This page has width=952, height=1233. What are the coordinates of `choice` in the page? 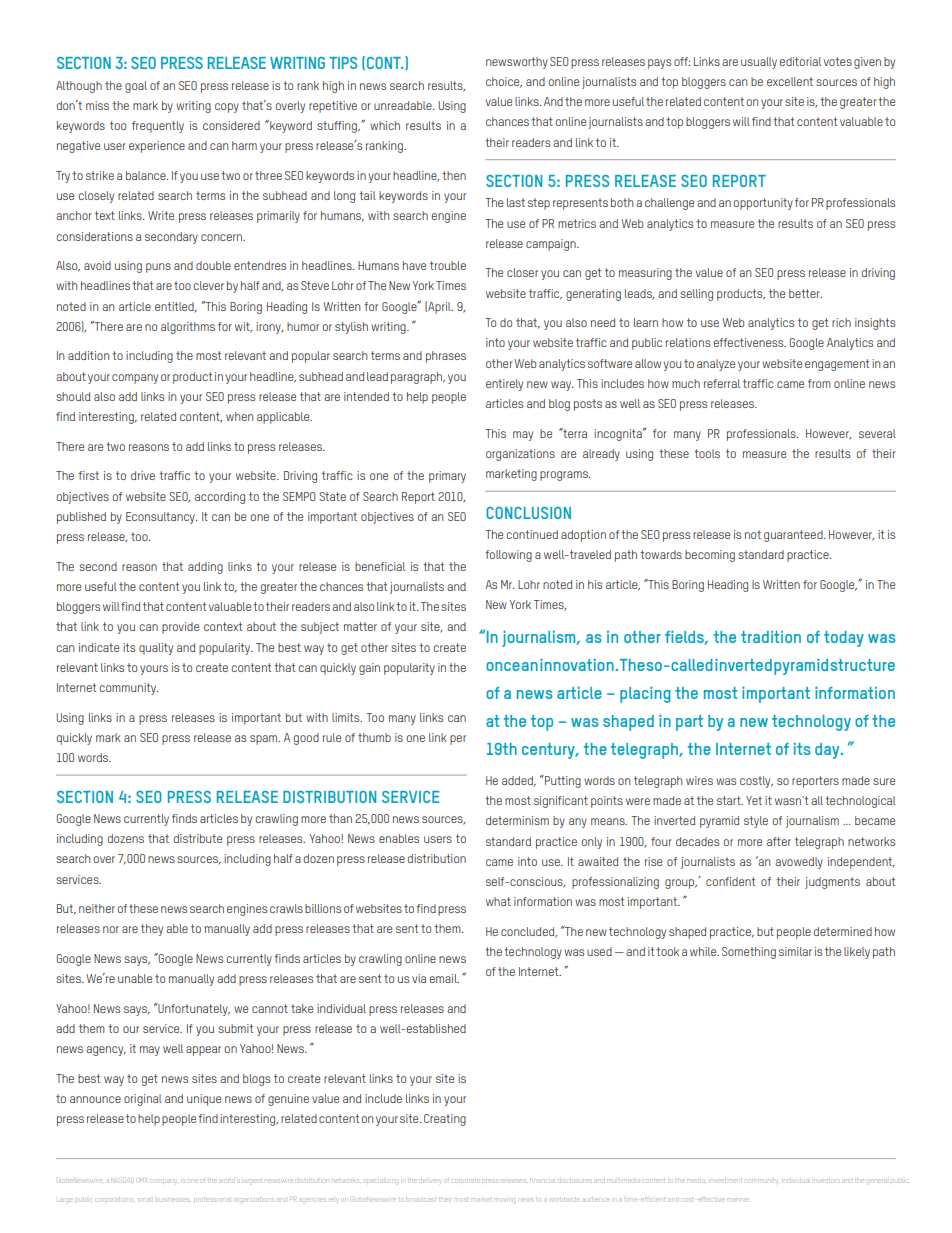 It's located at (504, 82).
